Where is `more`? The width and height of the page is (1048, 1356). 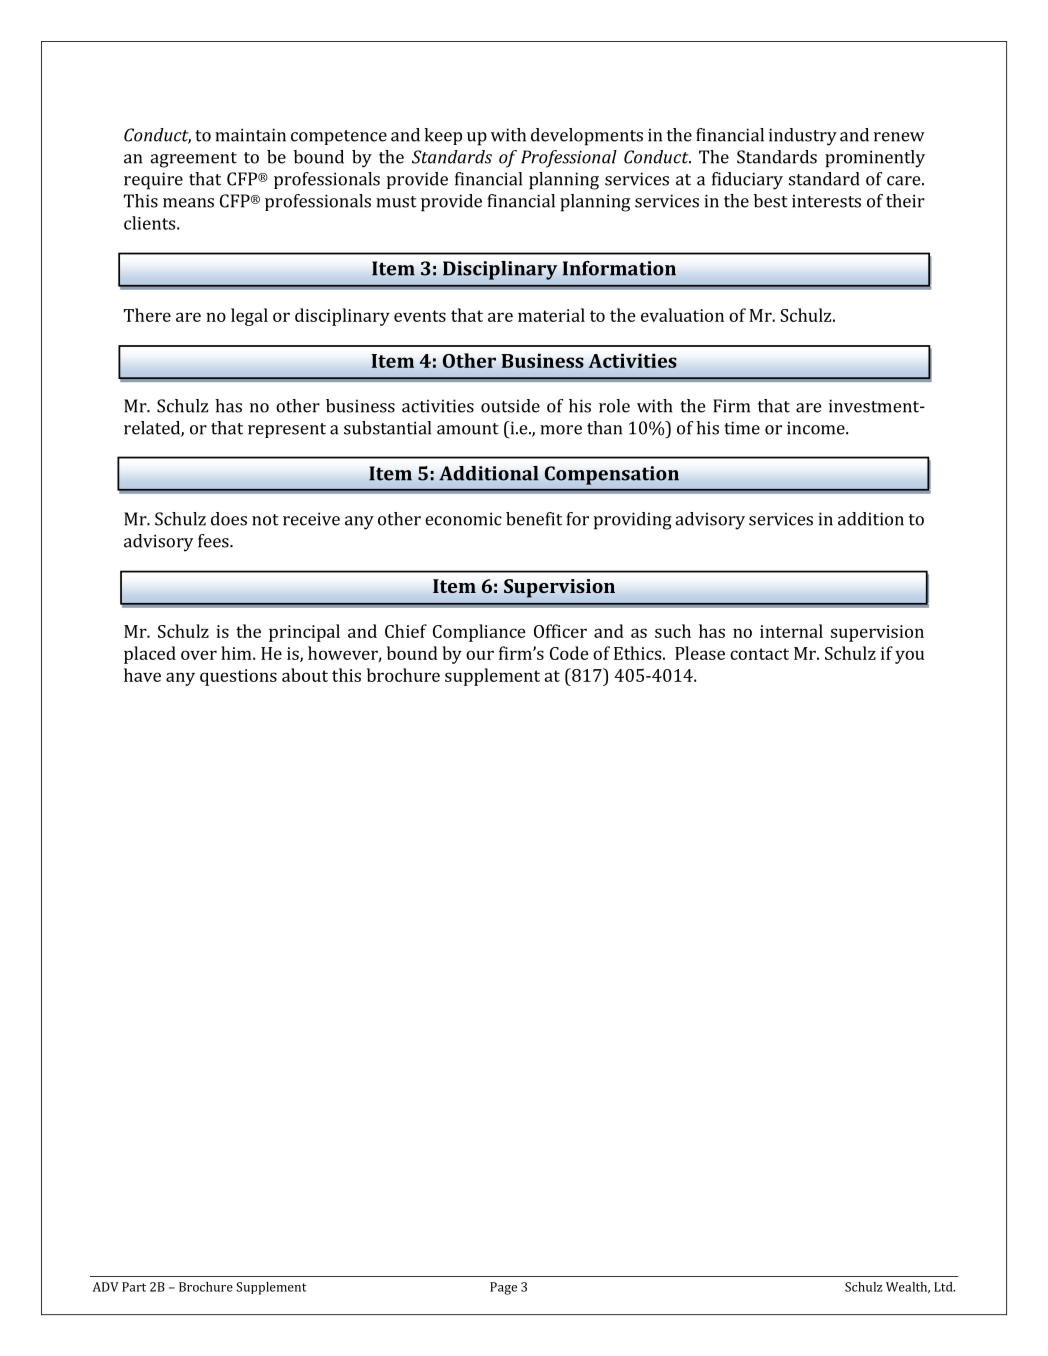
more is located at coordinates (561, 430).
